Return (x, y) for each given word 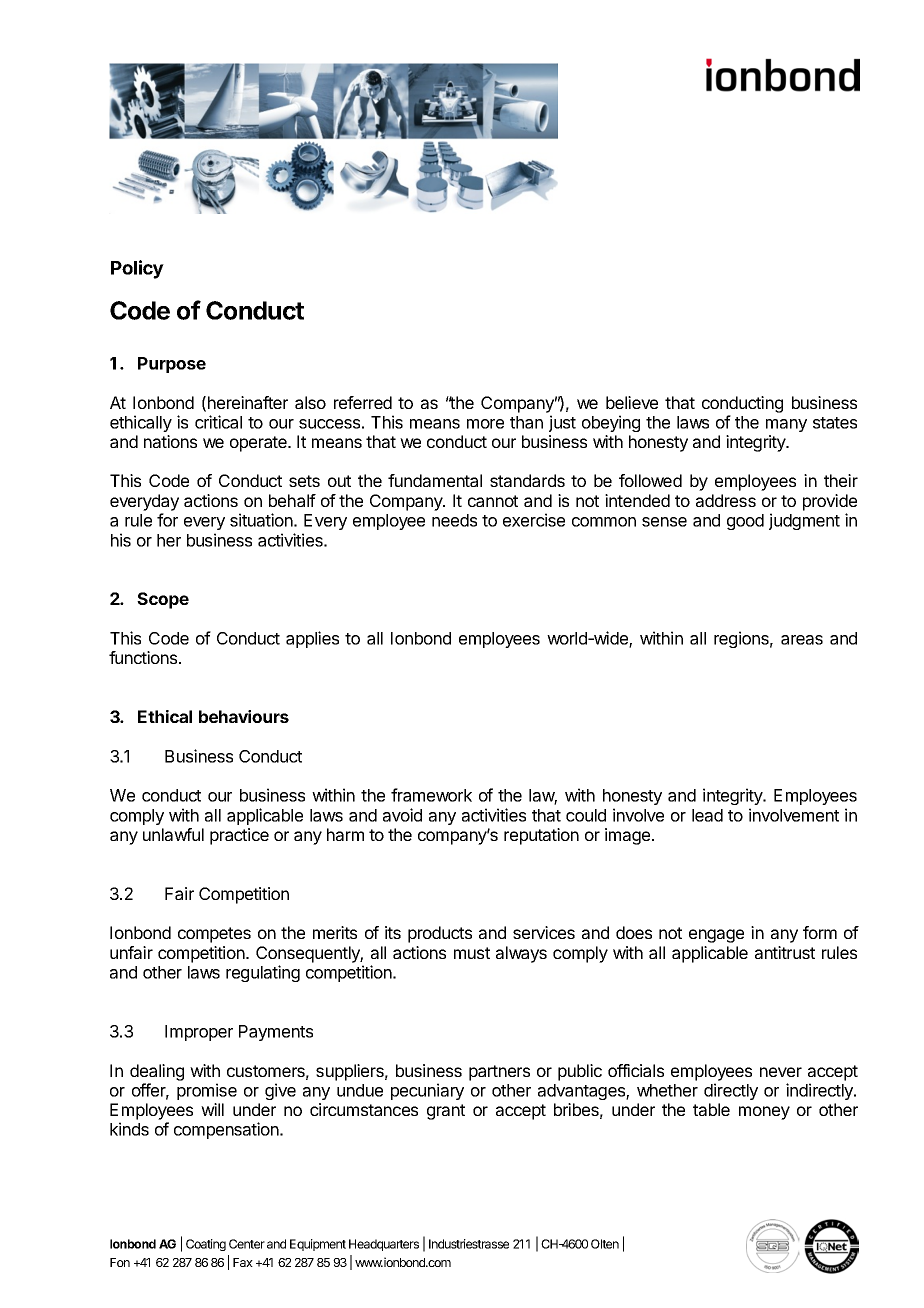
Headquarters (384, 1245)
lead (707, 815)
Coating (206, 1245)
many (786, 425)
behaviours (244, 716)
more (485, 424)
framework (431, 795)
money (764, 1113)
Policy (137, 269)
